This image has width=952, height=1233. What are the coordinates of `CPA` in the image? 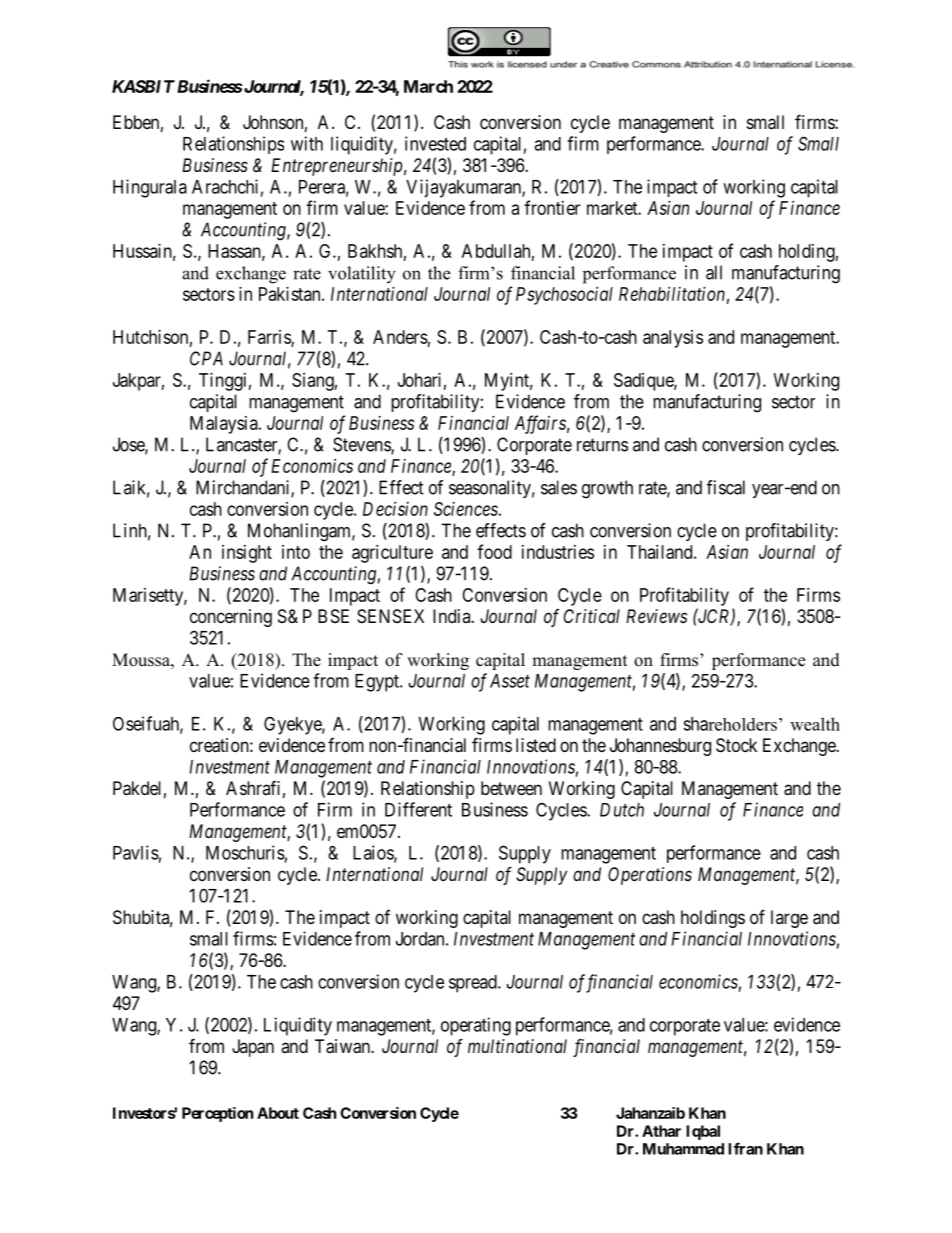 It's located at (206, 358).
